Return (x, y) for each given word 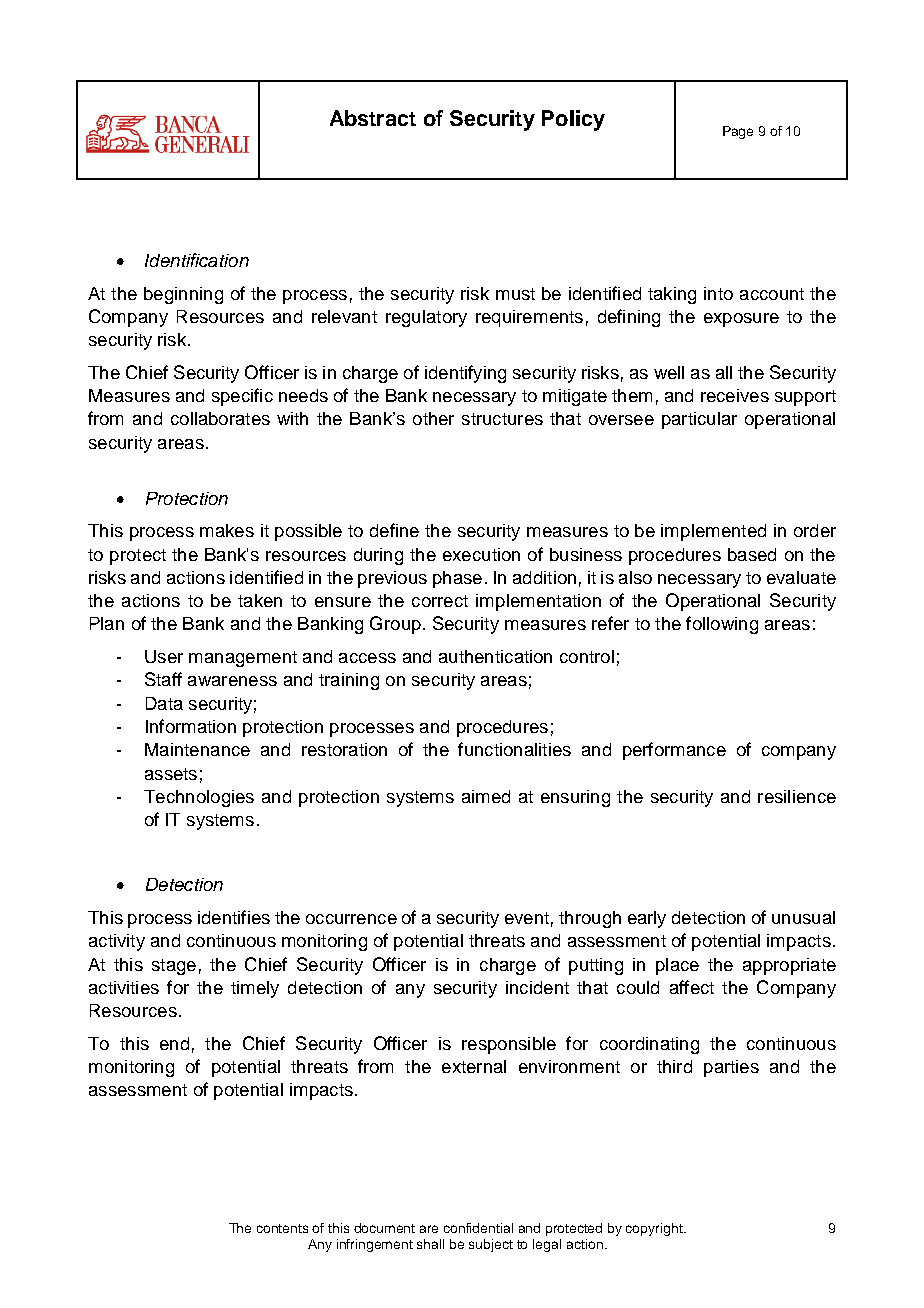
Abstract (373, 118)
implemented (713, 532)
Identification (197, 260)
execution (481, 554)
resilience (797, 796)
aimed (486, 796)
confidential (478, 1228)
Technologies (199, 798)
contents (282, 1228)
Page (738, 132)
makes (227, 530)
